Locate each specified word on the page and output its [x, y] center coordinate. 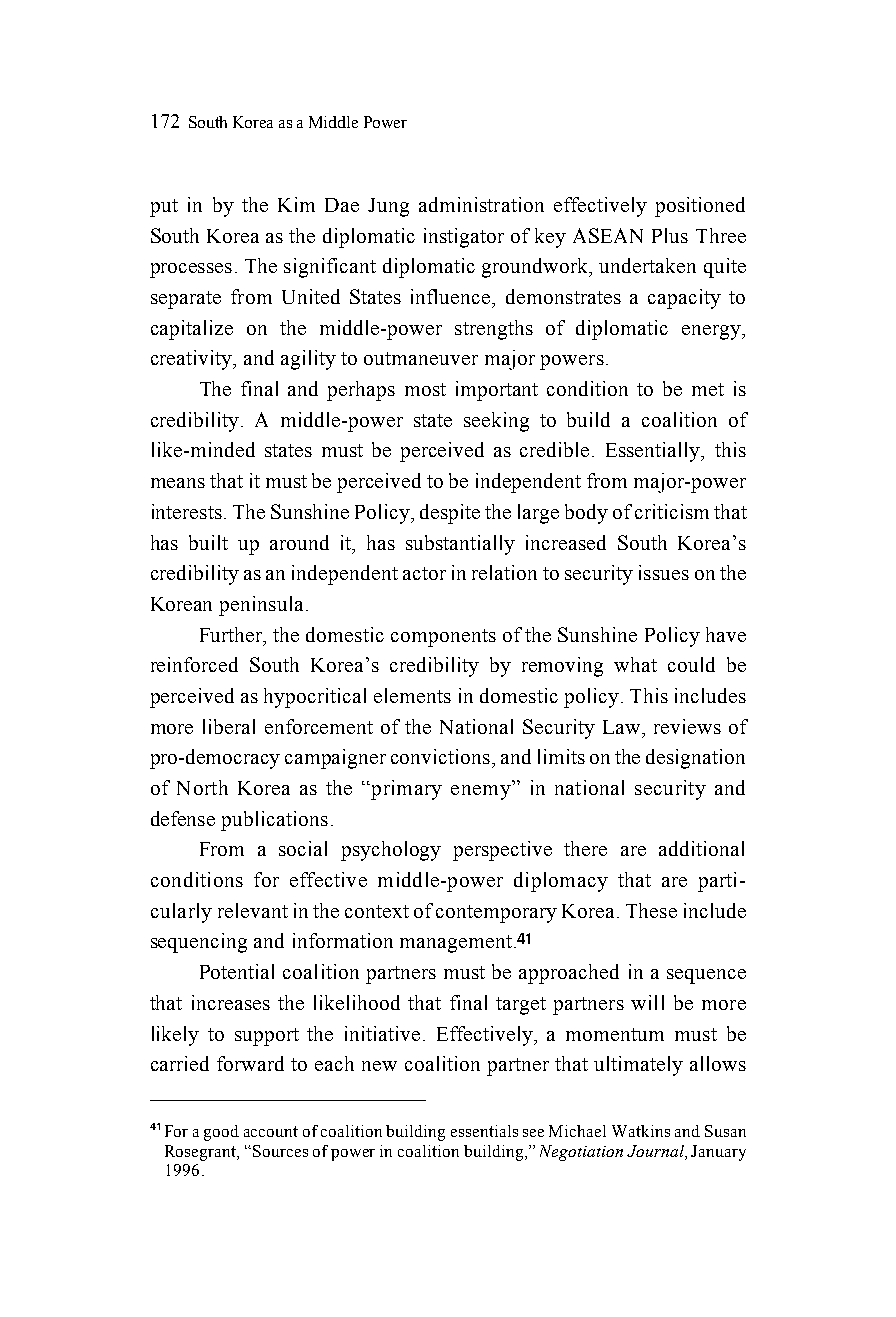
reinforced [194, 664]
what [635, 664]
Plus [670, 235]
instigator [464, 238]
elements [412, 695]
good [221, 1133]
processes [191, 270]
